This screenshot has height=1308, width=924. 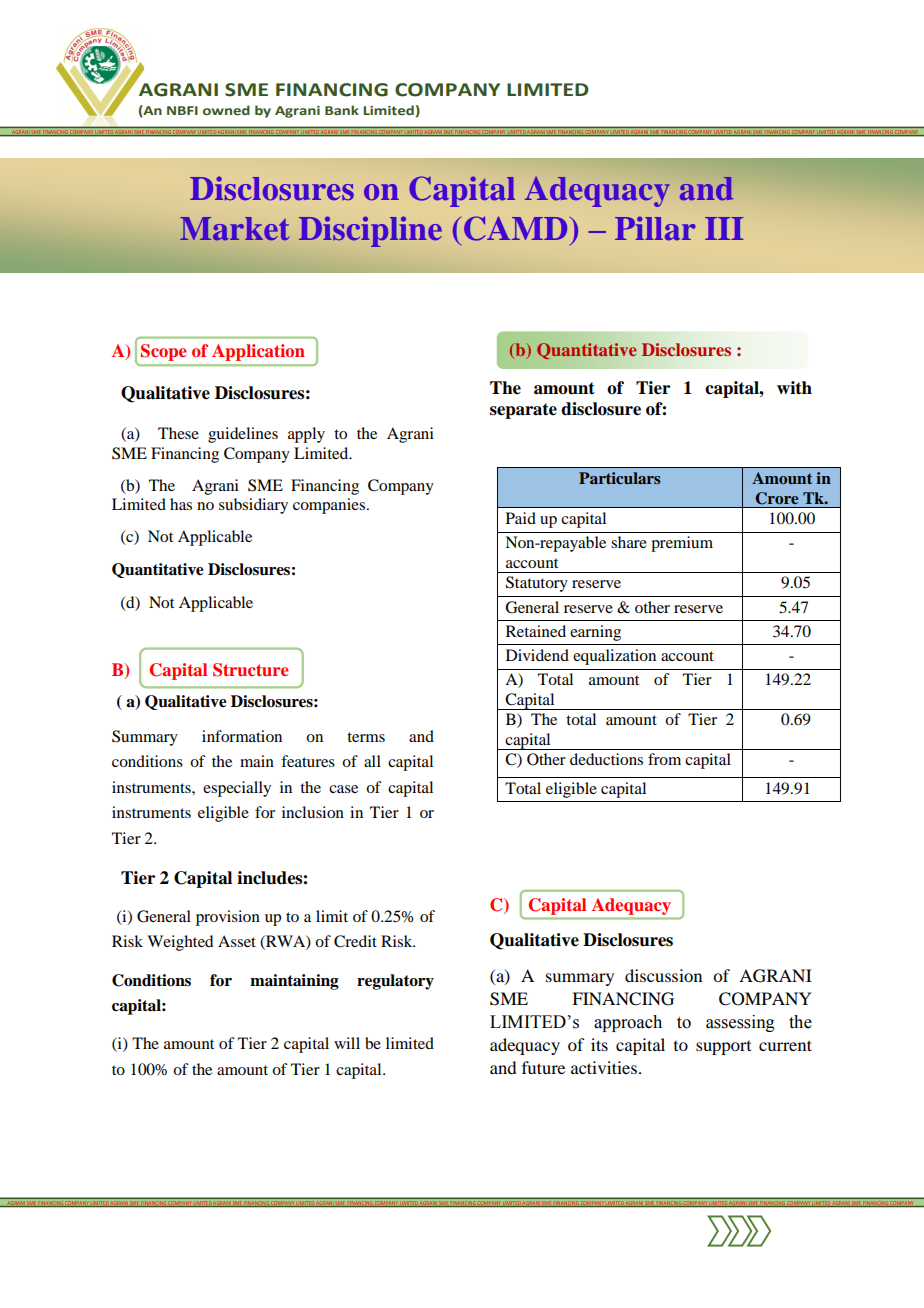 I want to click on will, so click(x=347, y=1043).
